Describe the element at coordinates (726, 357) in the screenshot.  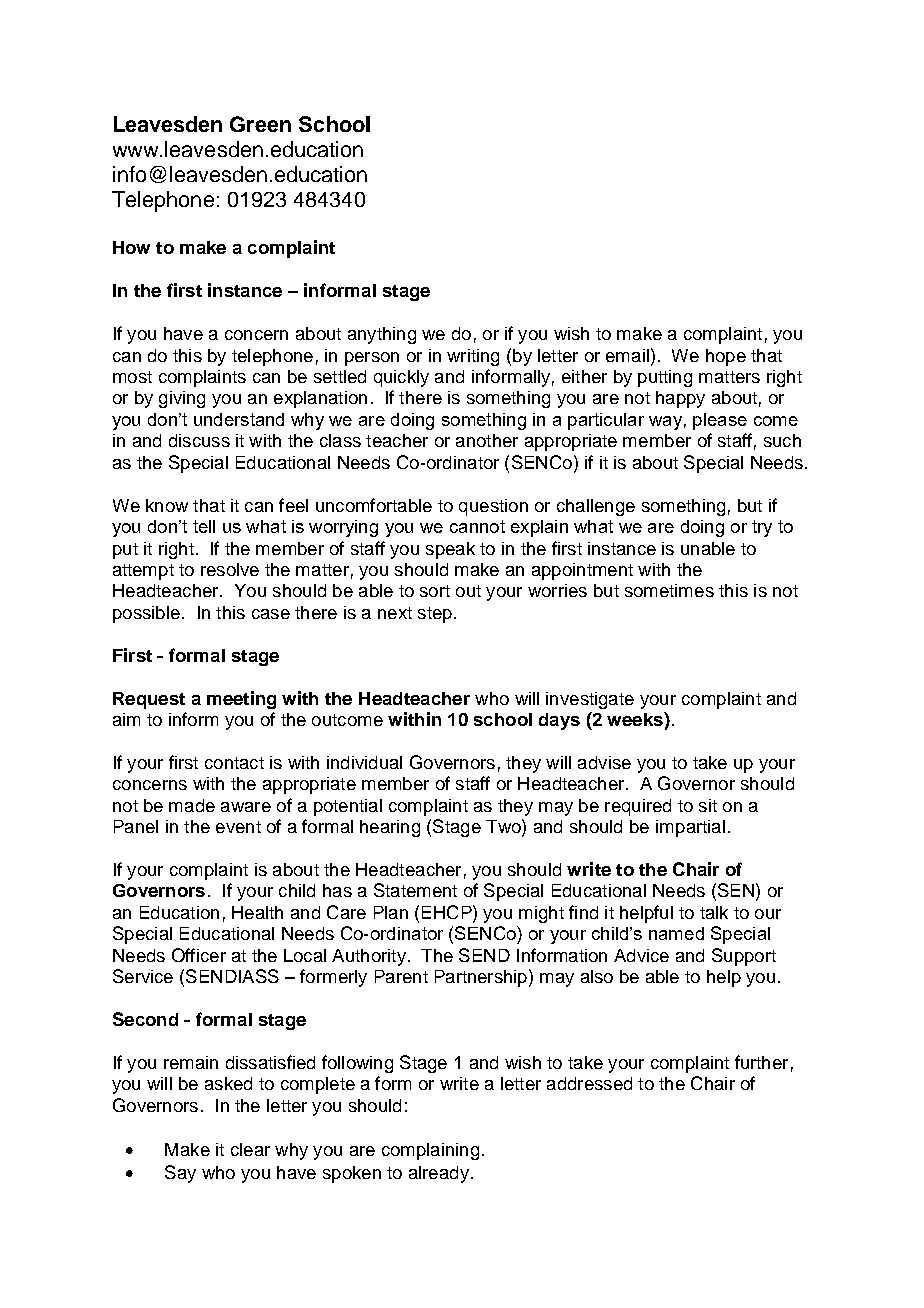
I see `hope` at that location.
